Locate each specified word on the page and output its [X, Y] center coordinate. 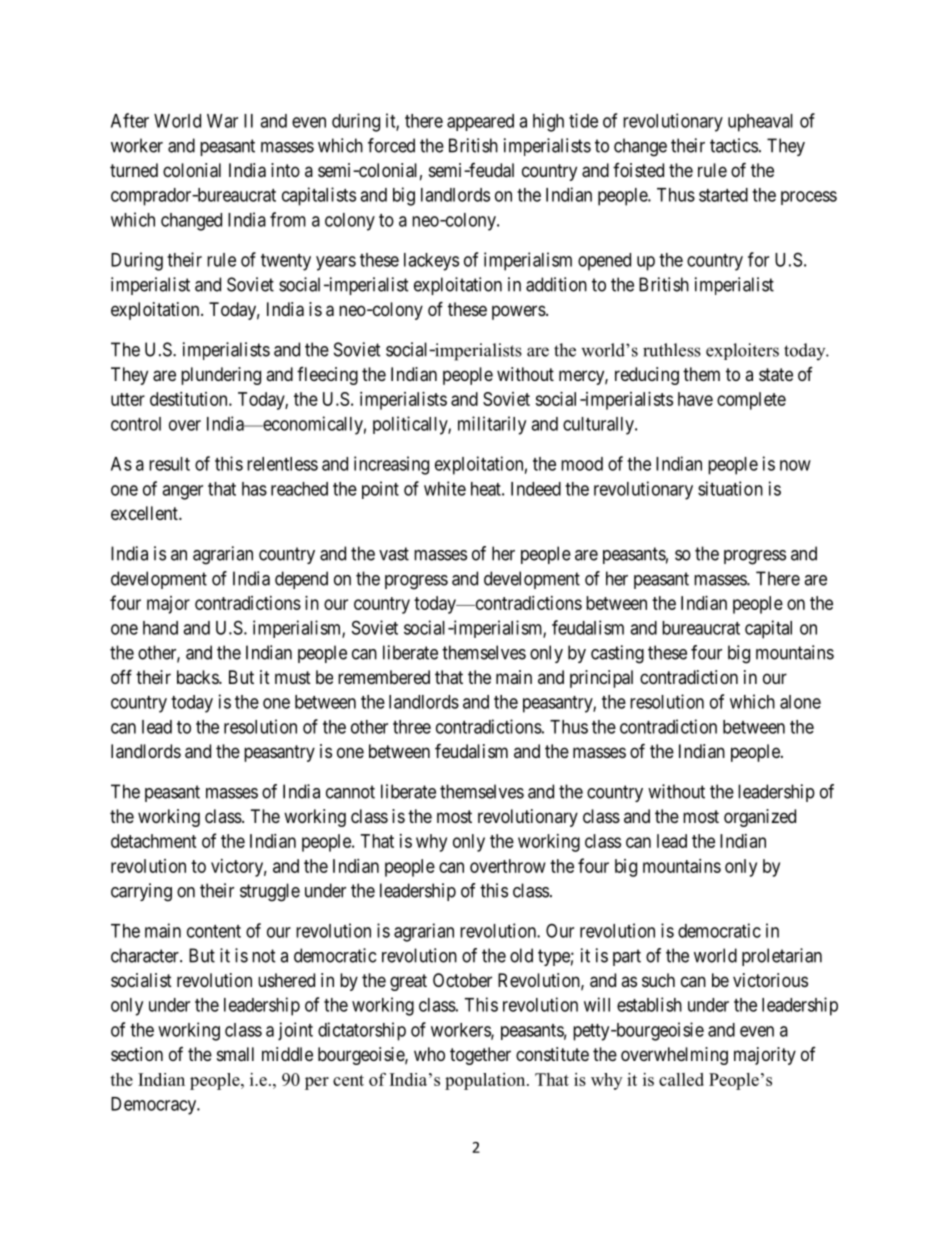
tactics [734, 145]
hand [160, 628]
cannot [350, 792]
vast [394, 554]
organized [760, 818]
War [222, 121]
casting [617, 654]
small [235, 1054]
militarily [492, 425]
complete [751, 401]
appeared [480, 122]
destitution [190, 399]
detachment [154, 841]
